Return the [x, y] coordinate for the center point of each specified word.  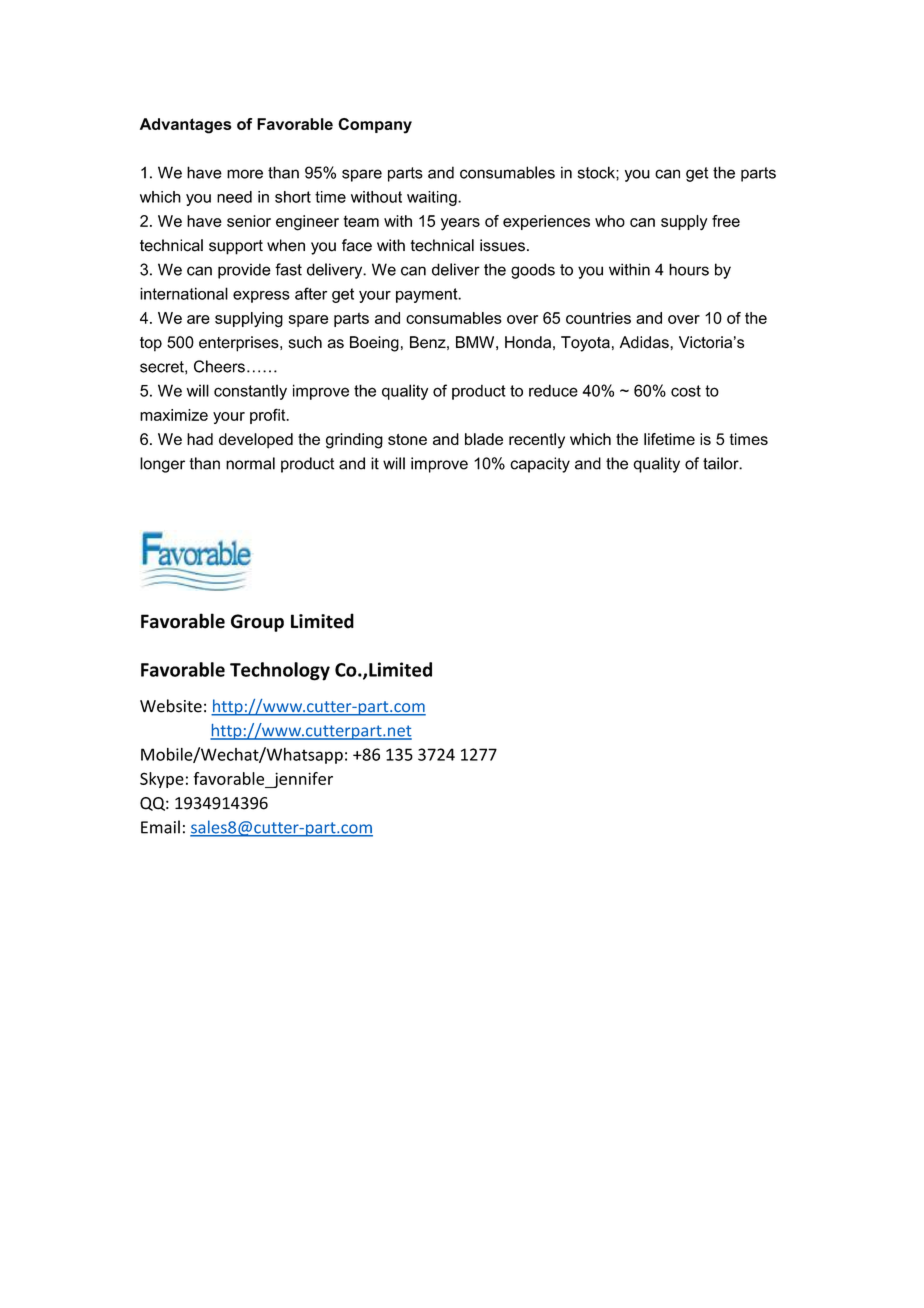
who [610, 221]
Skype [162, 780]
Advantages [186, 126]
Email [160, 827]
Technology [280, 671]
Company [375, 126]
